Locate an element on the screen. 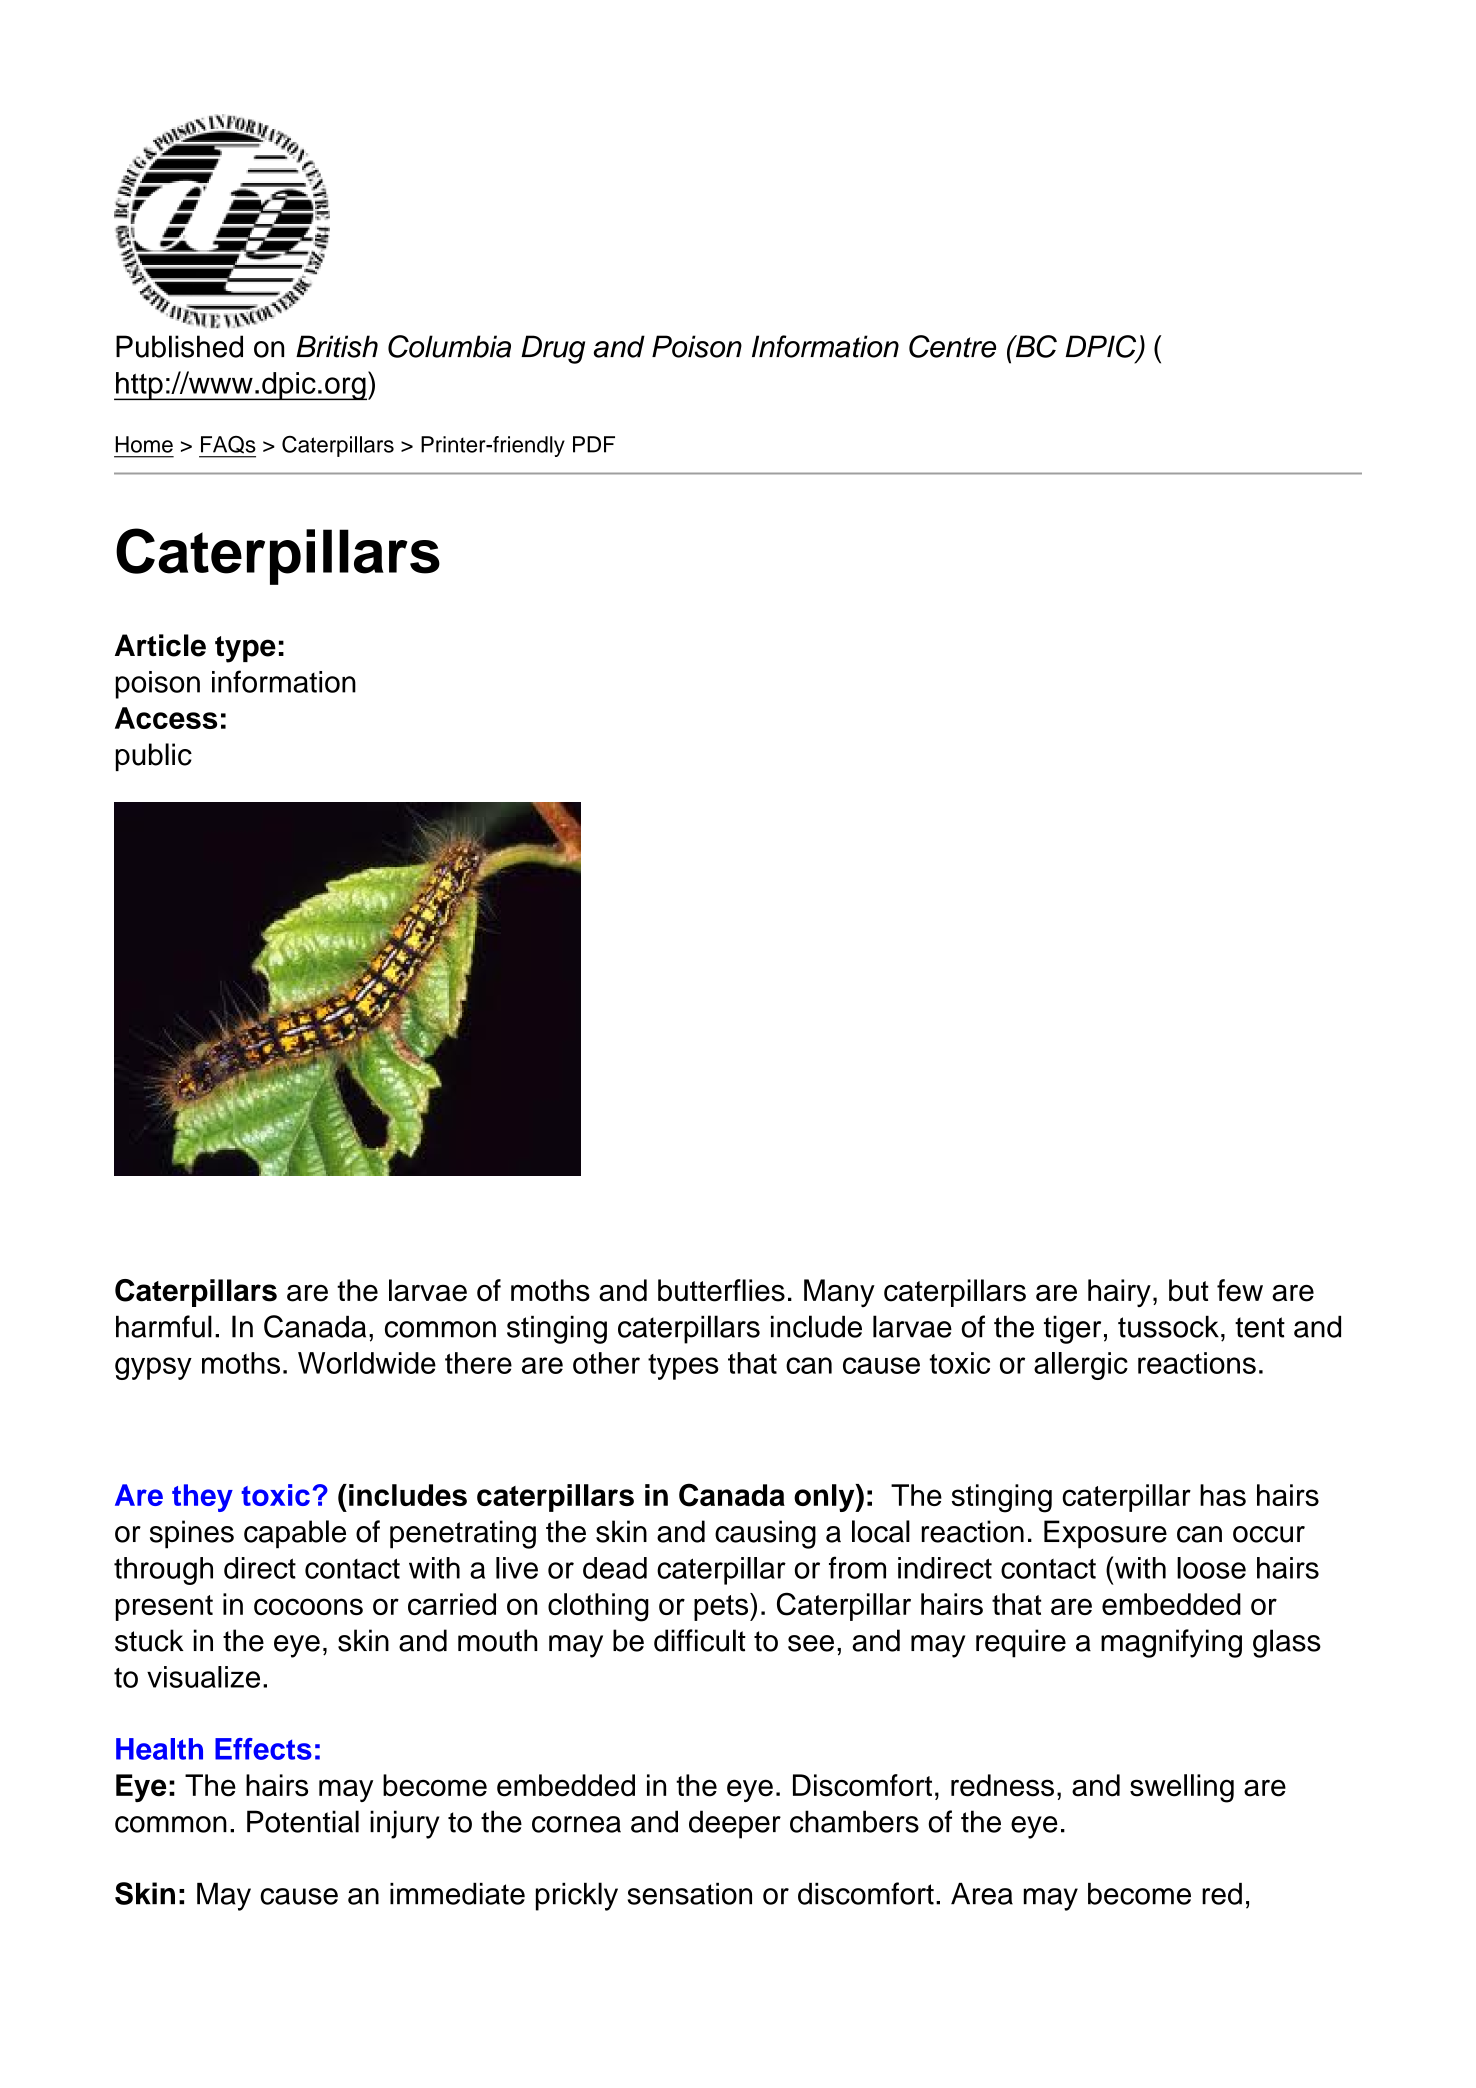 The height and width of the screenshot is (2088, 1476). British is located at coordinates (337, 346).
